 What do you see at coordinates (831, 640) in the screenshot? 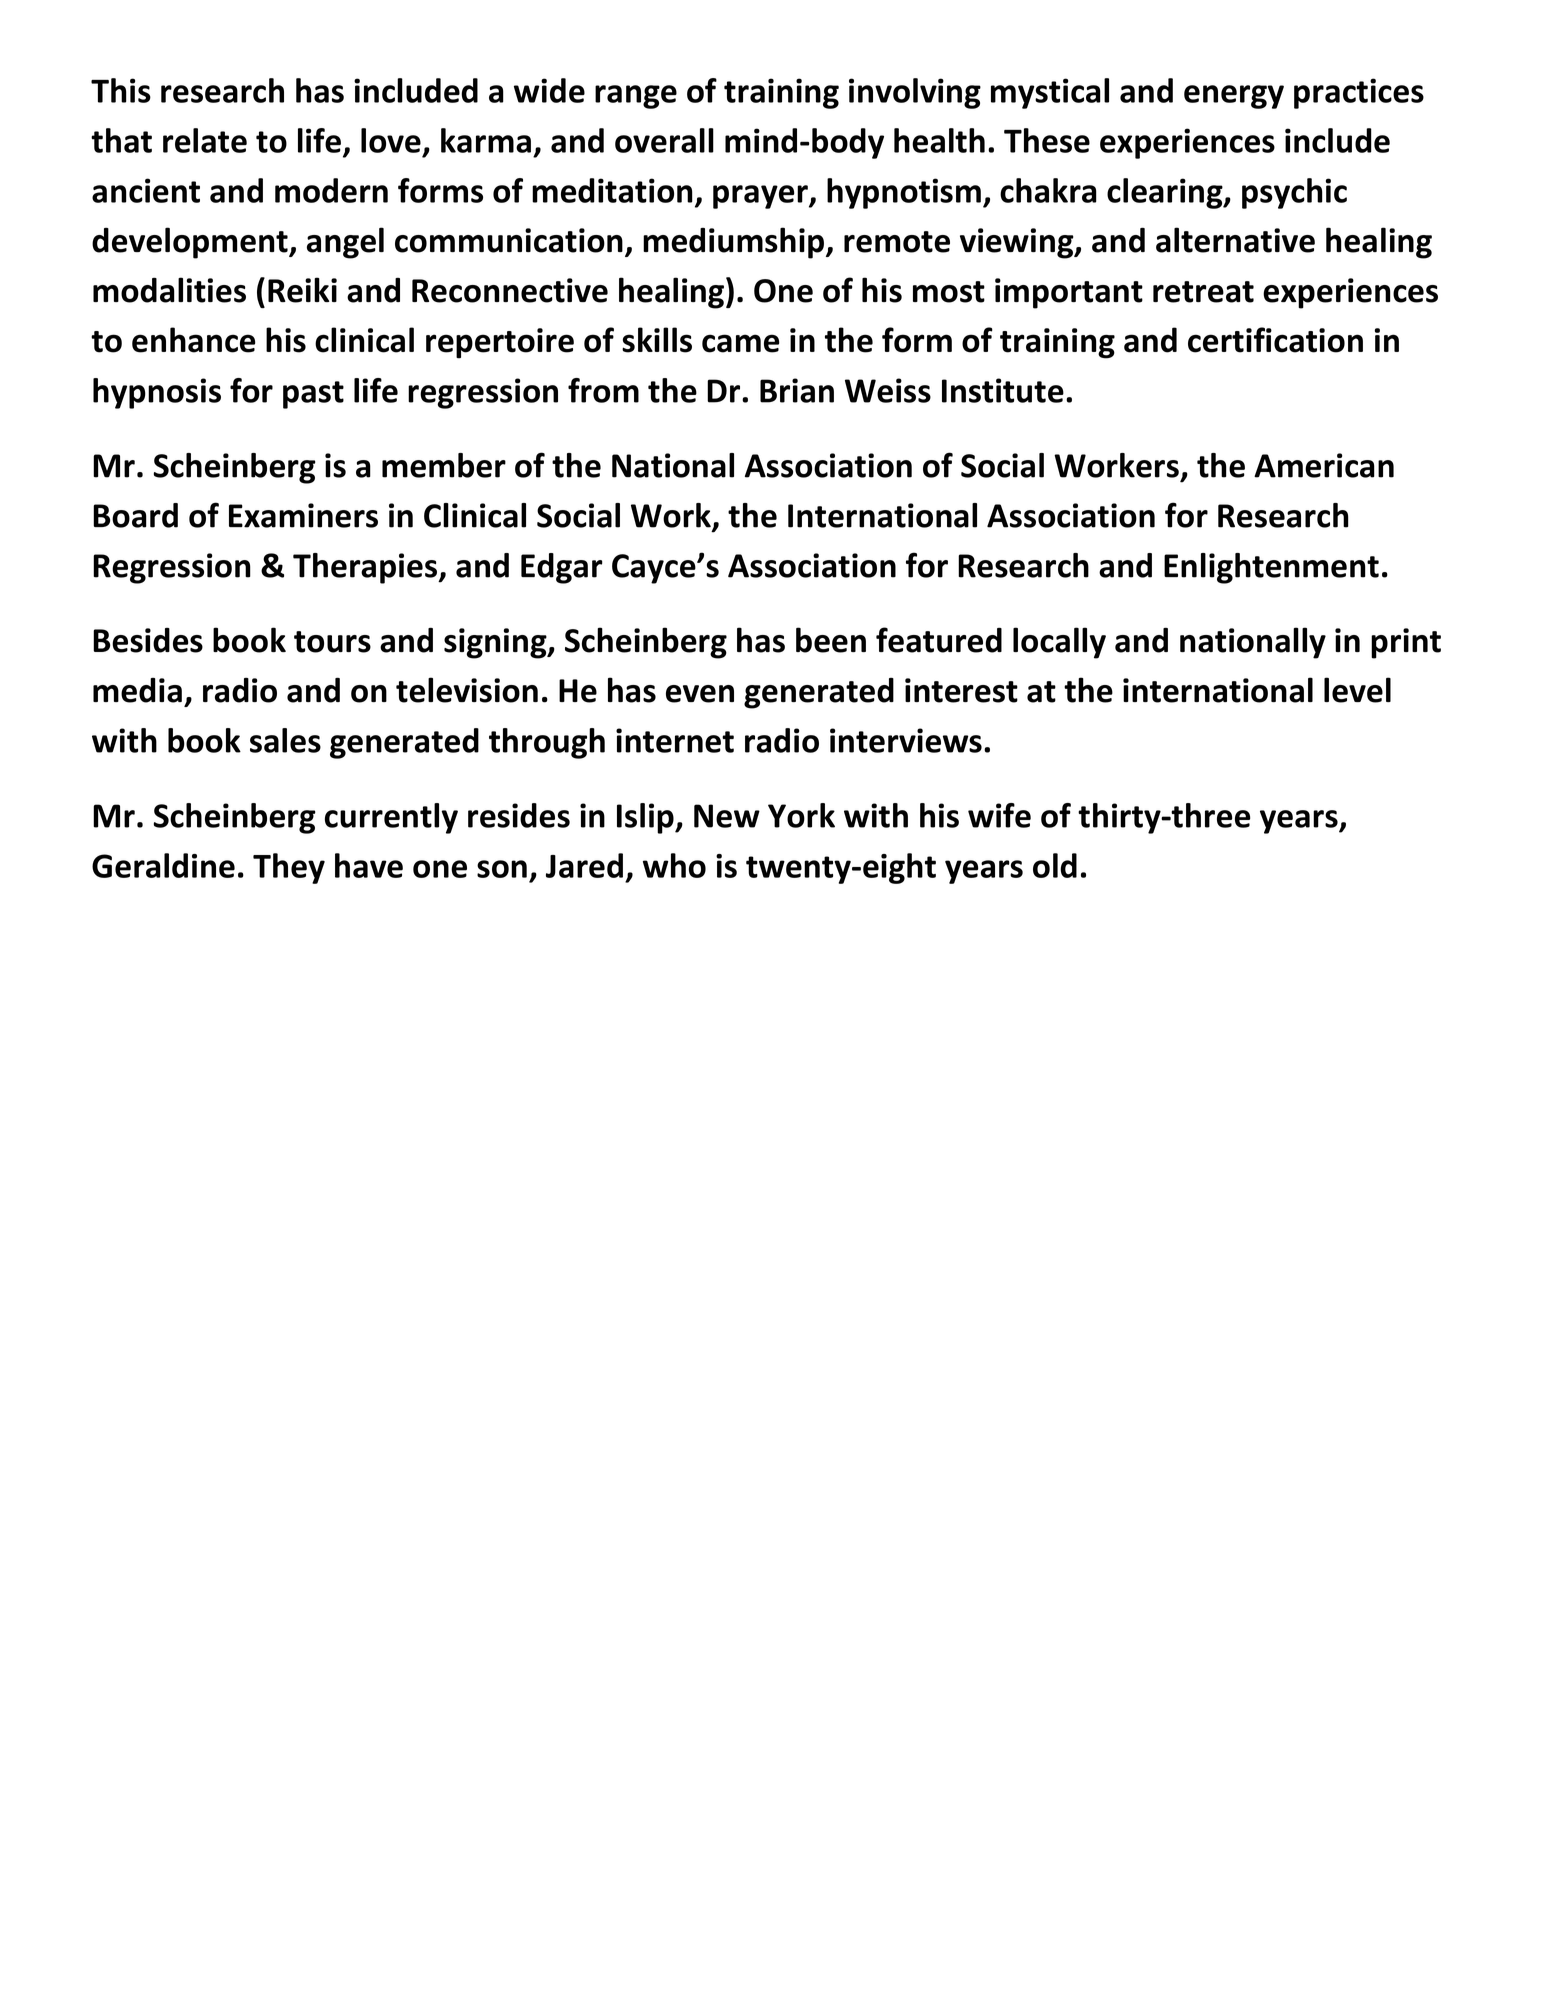
I see `been` at bounding box center [831, 640].
